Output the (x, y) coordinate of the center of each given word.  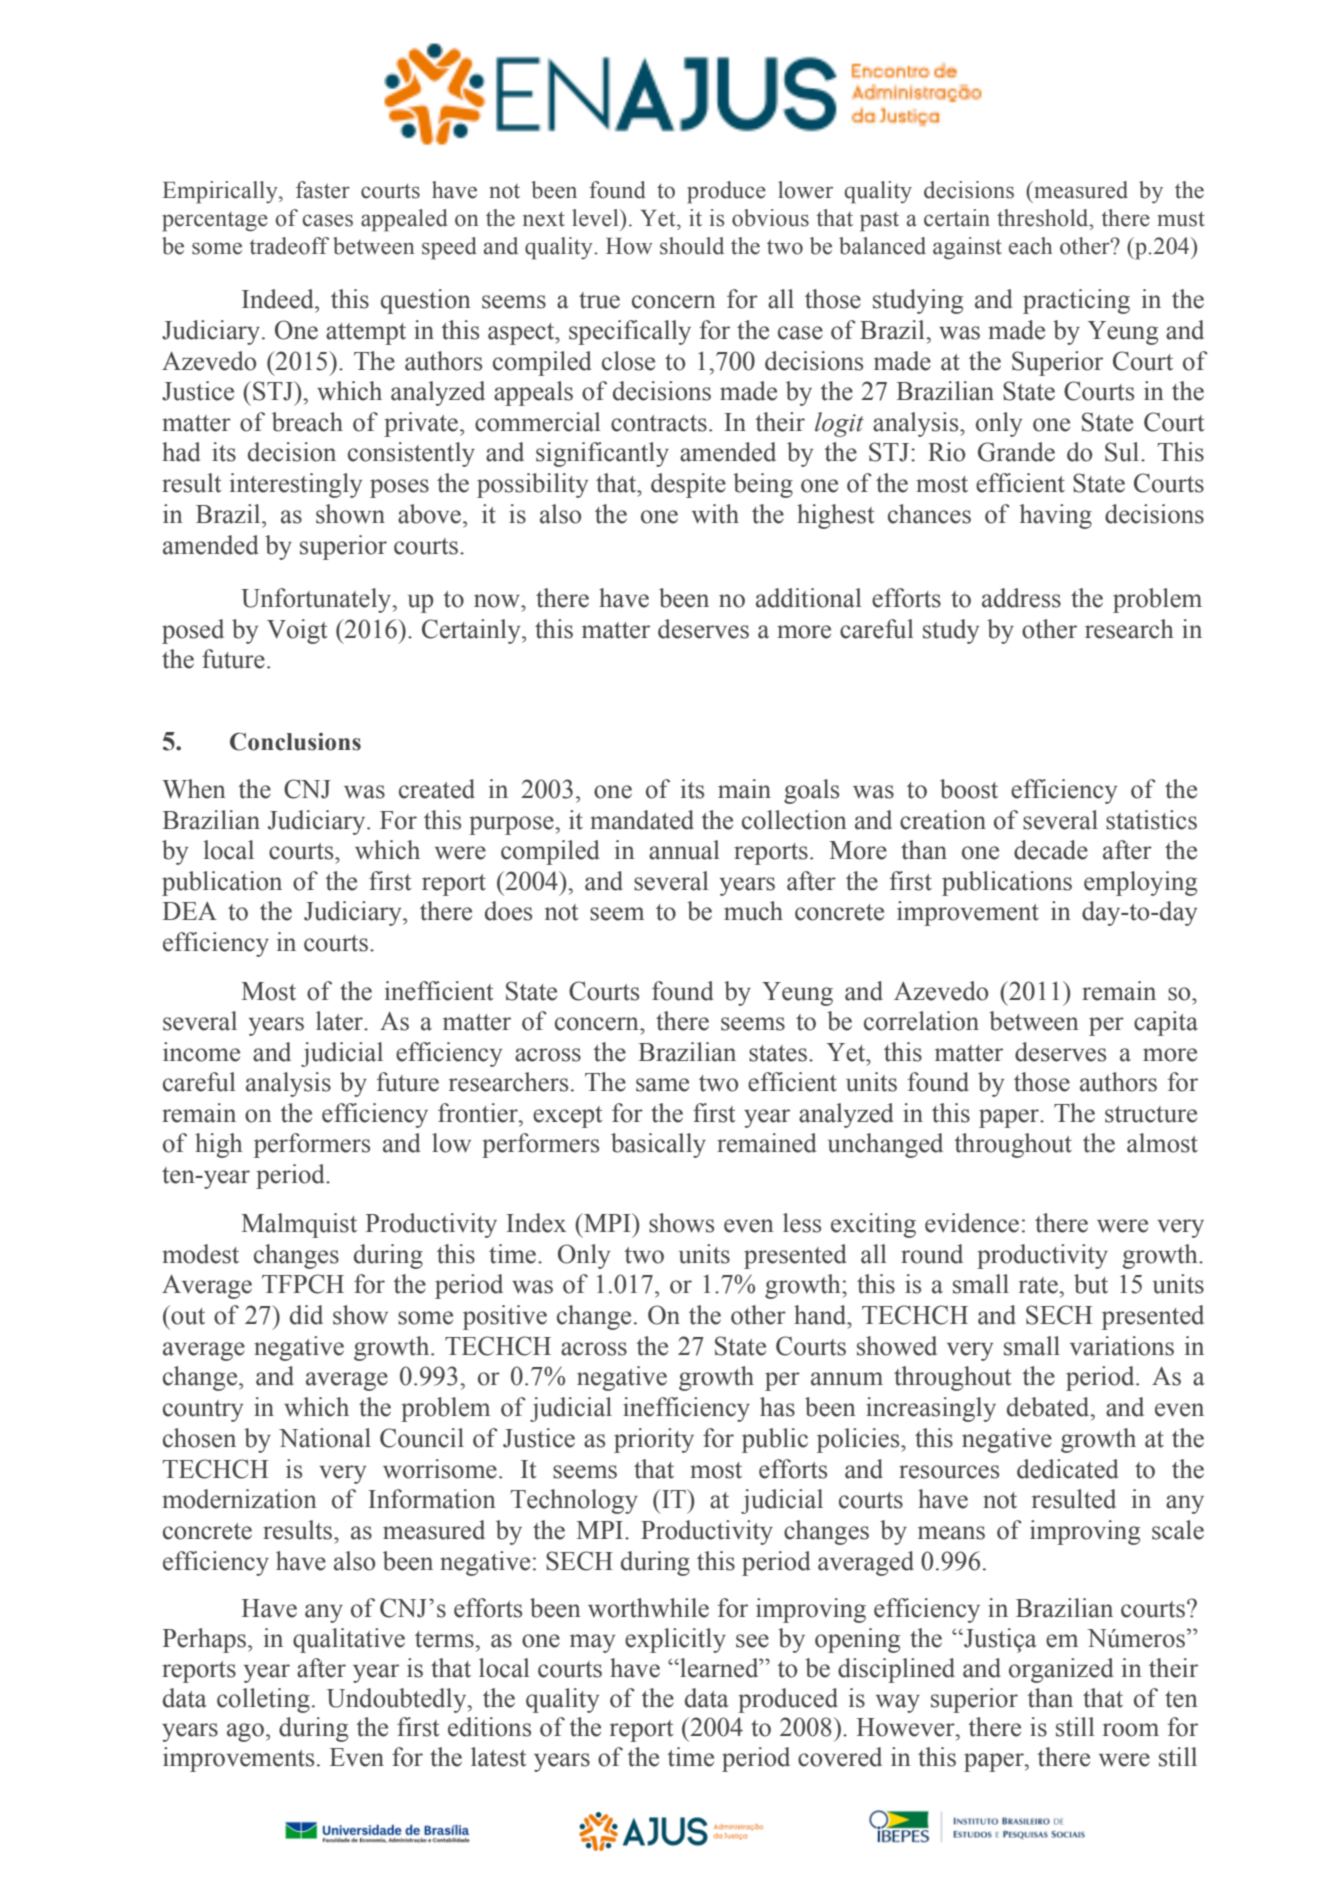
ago (245, 1732)
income (201, 1052)
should (692, 246)
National (325, 1438)
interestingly (296, 485)
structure (1151, 1114)
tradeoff (289, 246)
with (715, 514)
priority (654, 1440)
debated (1049, 1407)
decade (1051, 850)
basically (658, 1145)
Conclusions (295, 741)
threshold (1044, 218)
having (1056, 516)
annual (684, 850)
